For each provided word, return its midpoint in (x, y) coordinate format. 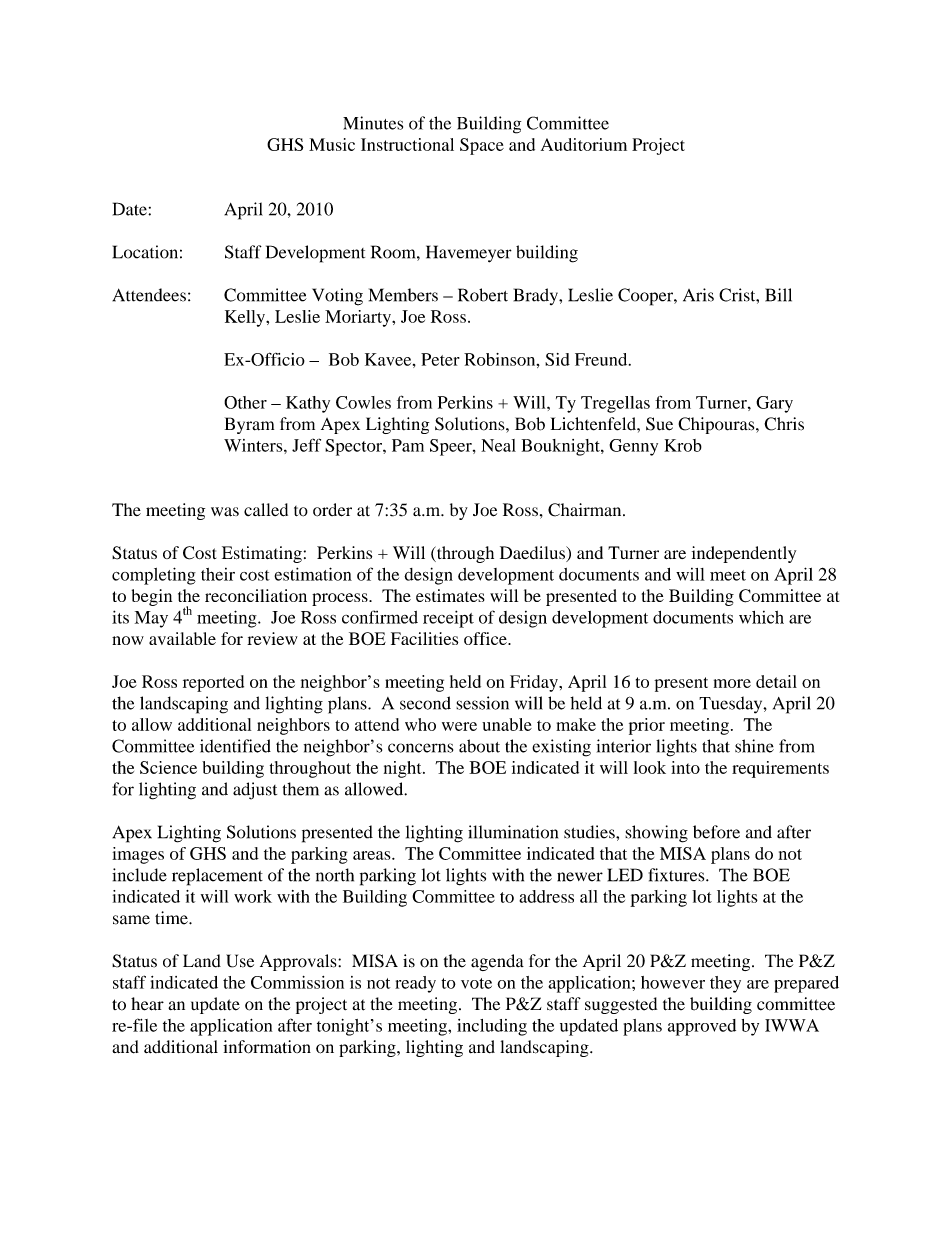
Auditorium (584, 144)
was (225, 512)
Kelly (246, 318)
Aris (698, 295)
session (482, 703)
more (732, 683)
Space (482, 146)
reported (213, 683)
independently (744, 554)
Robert (483, 295)
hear (147, 1004)
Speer (452, 447)
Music (332, 144)
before (716, 832)
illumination (513, 832)
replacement (217, 877)
